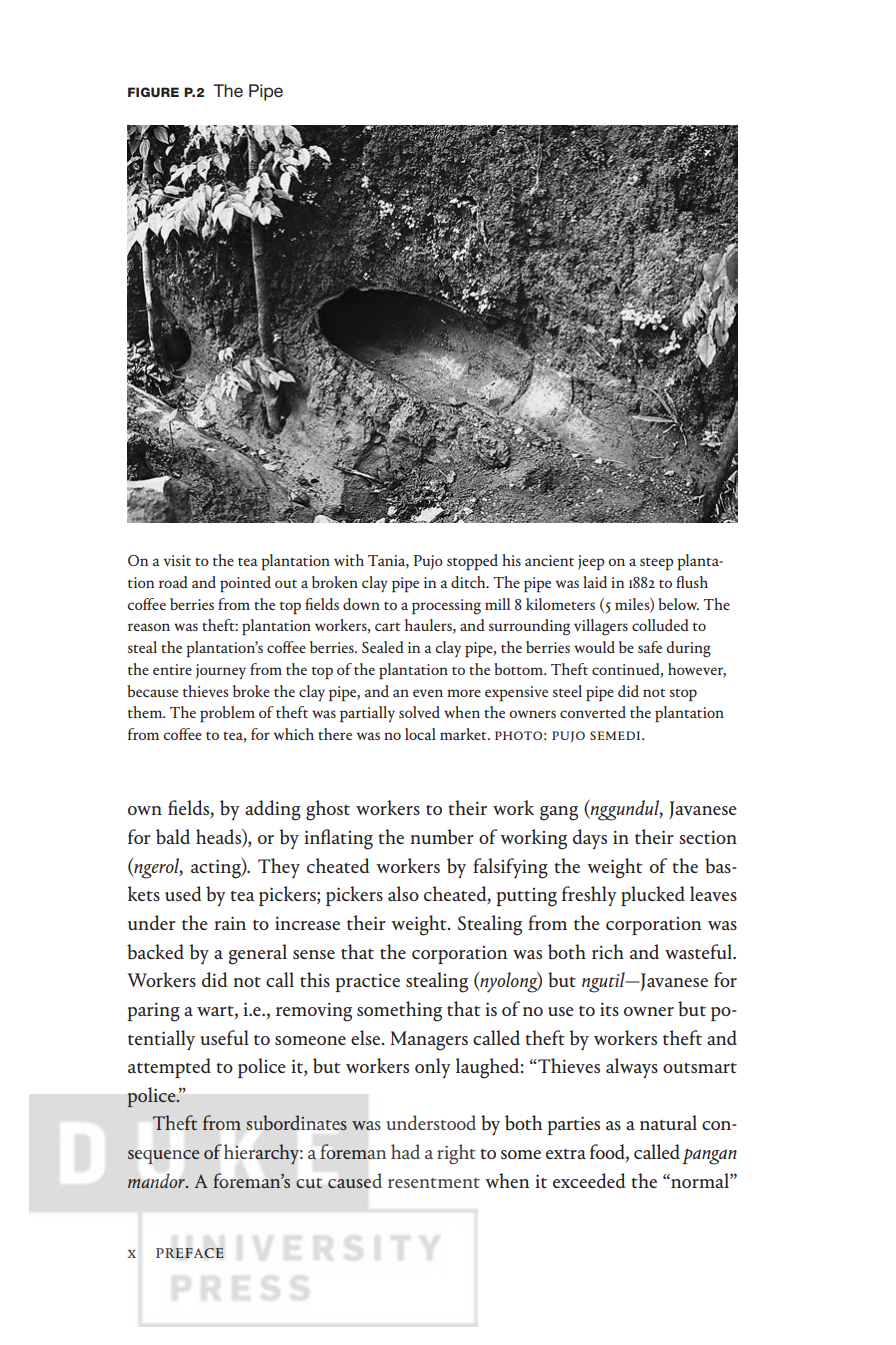 Image resolution: width=896 pixels, height=1345 pixels. Describe the element at coordinates (700, 1180) in the page. I see `normal` at that location.
